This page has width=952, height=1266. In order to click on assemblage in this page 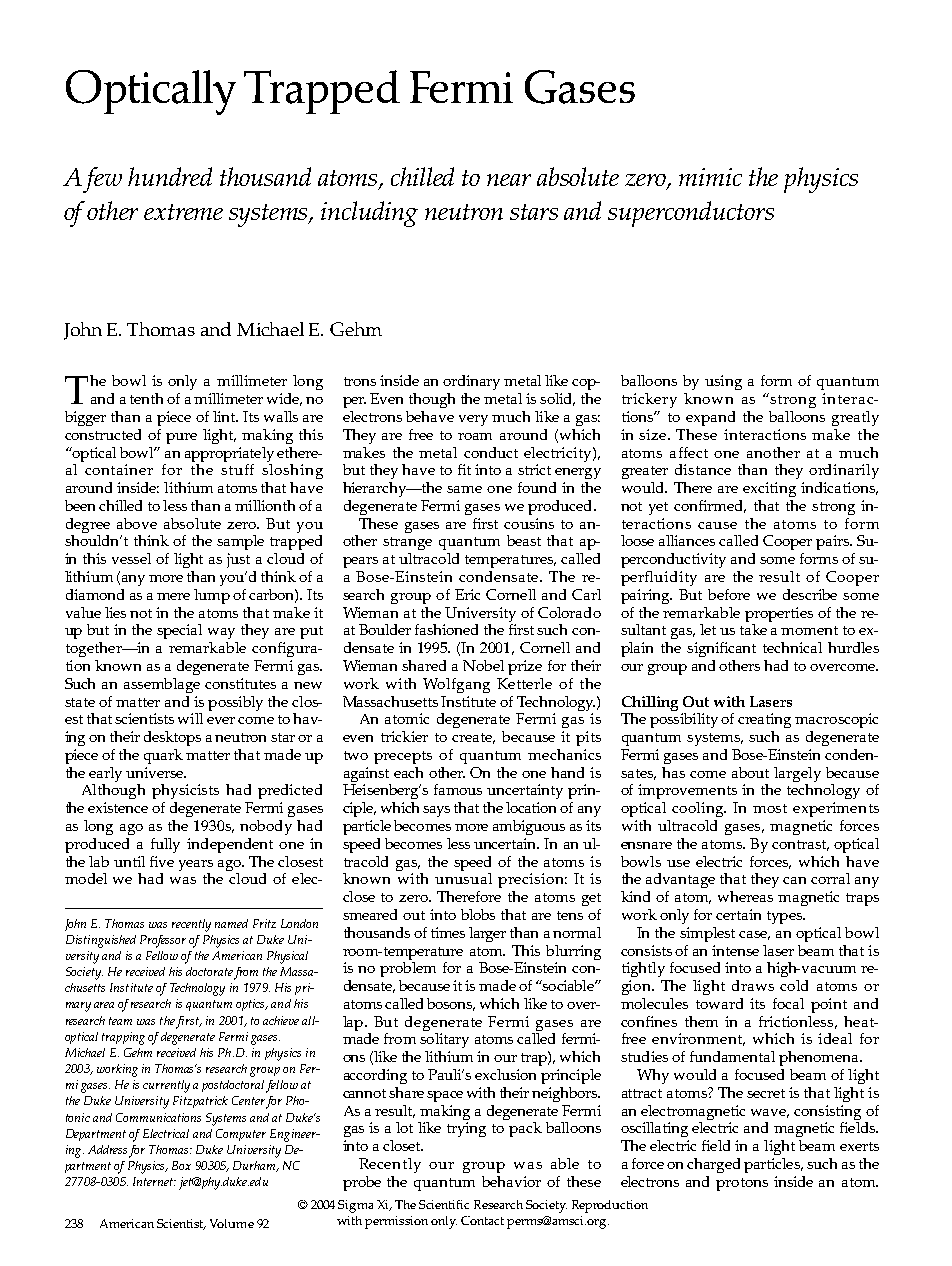, I will do `click(162, 685)`.
